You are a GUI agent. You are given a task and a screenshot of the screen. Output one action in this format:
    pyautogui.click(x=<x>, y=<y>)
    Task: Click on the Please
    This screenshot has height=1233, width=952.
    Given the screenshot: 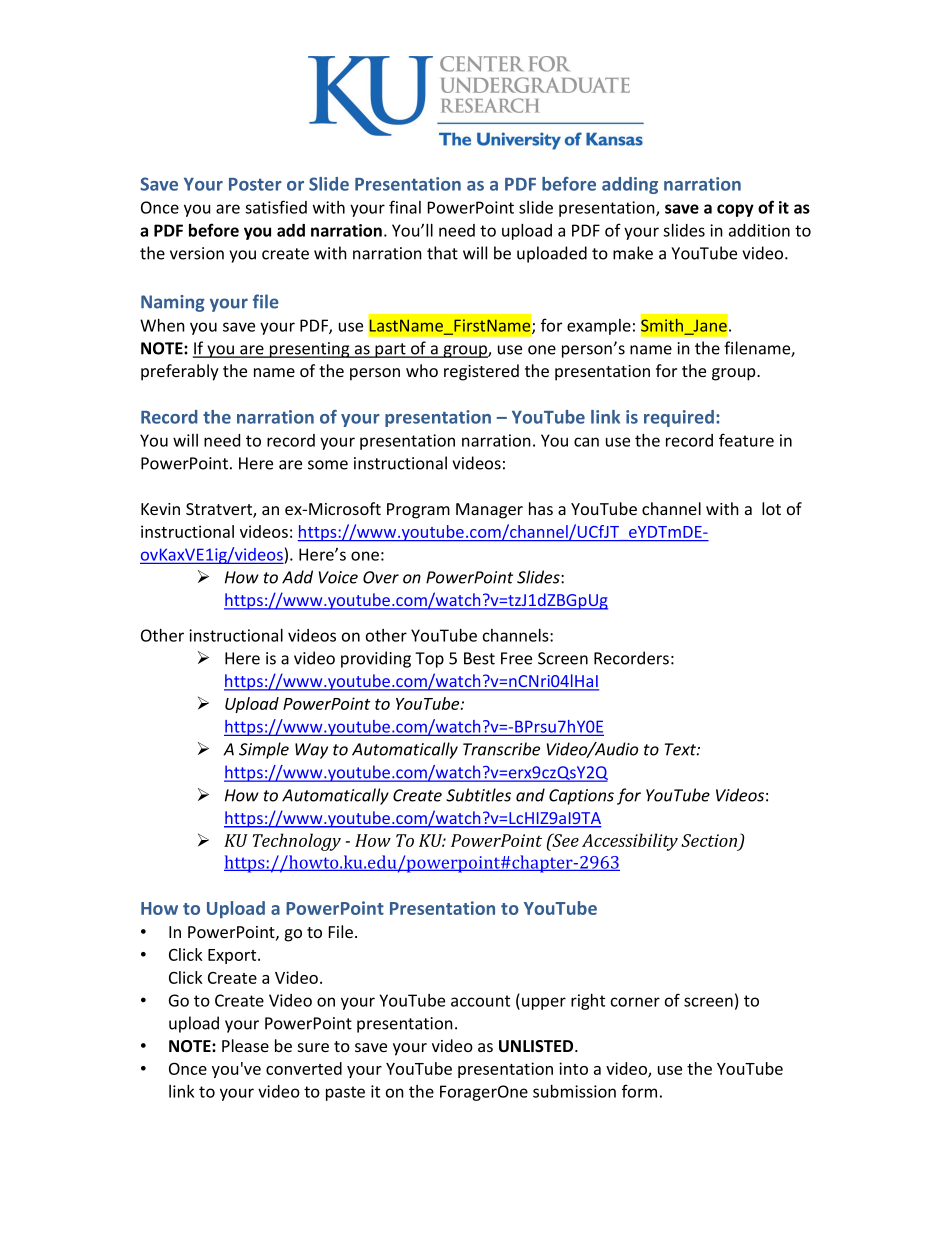 What is the action you would take?
    pyautogui.click(x=245, y=1045)
